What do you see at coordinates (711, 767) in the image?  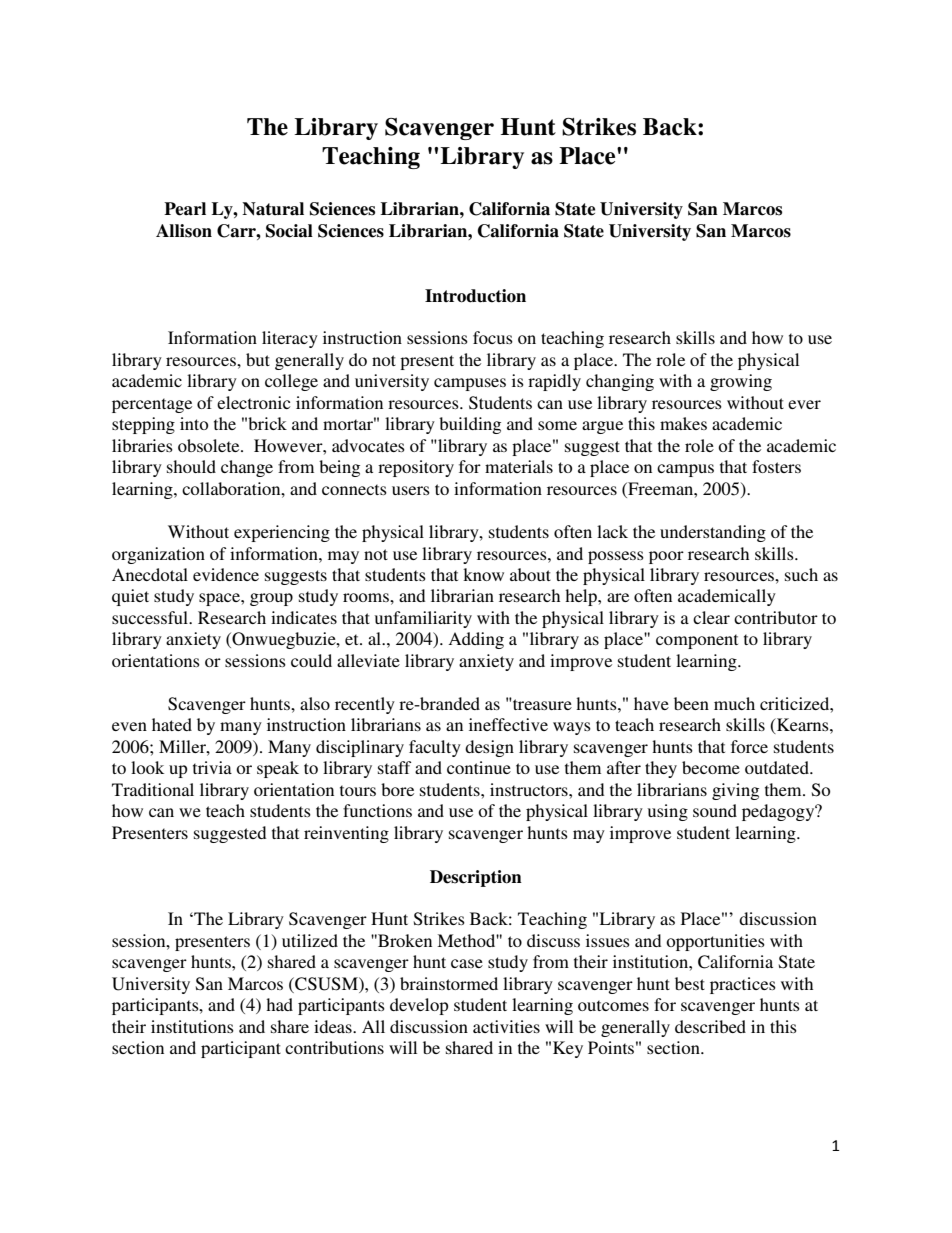 I see `become` at bounding box center [711, 767].
